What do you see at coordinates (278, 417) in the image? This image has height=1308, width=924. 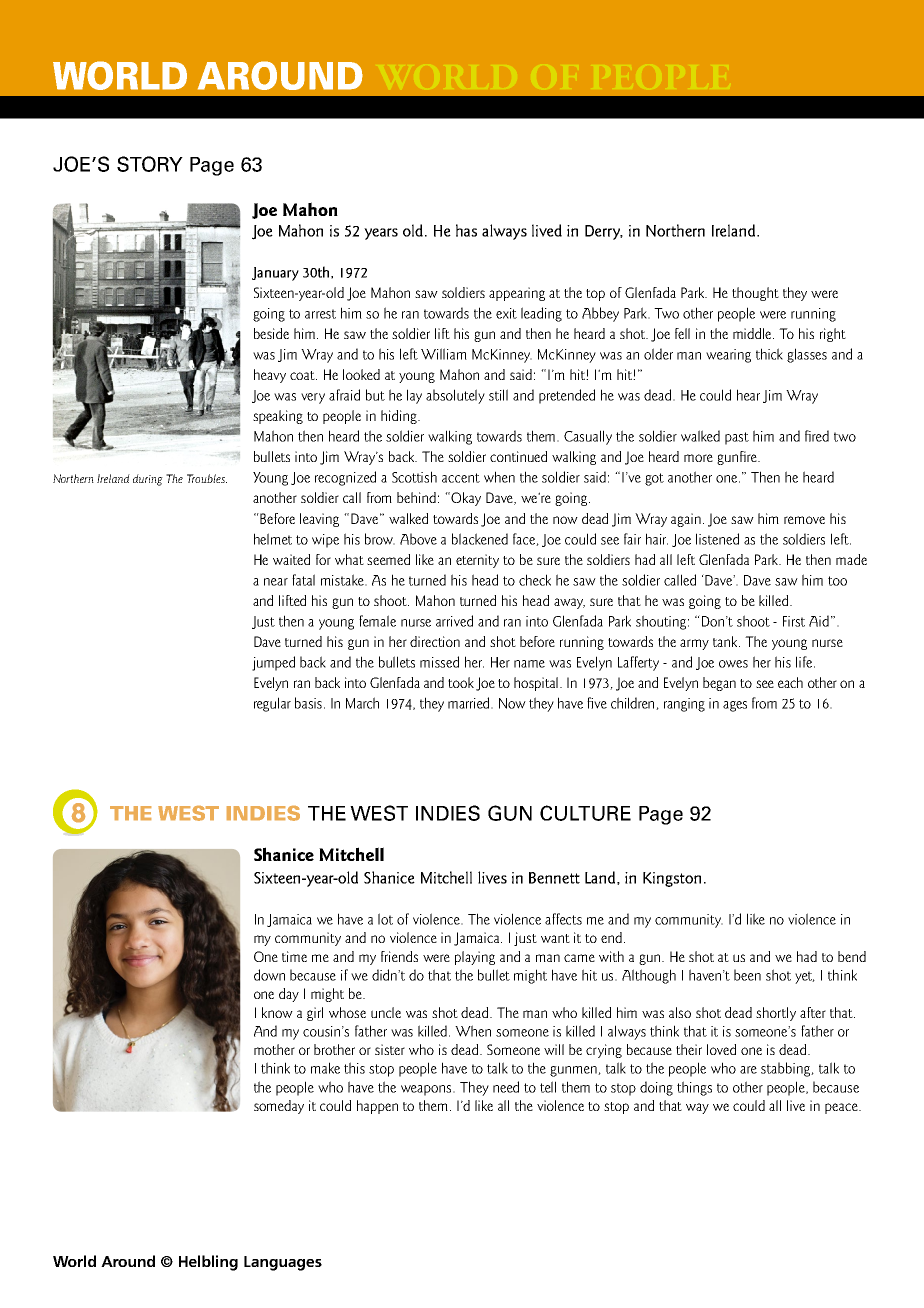 I see `speaking` at bounding box center [278, 417].
